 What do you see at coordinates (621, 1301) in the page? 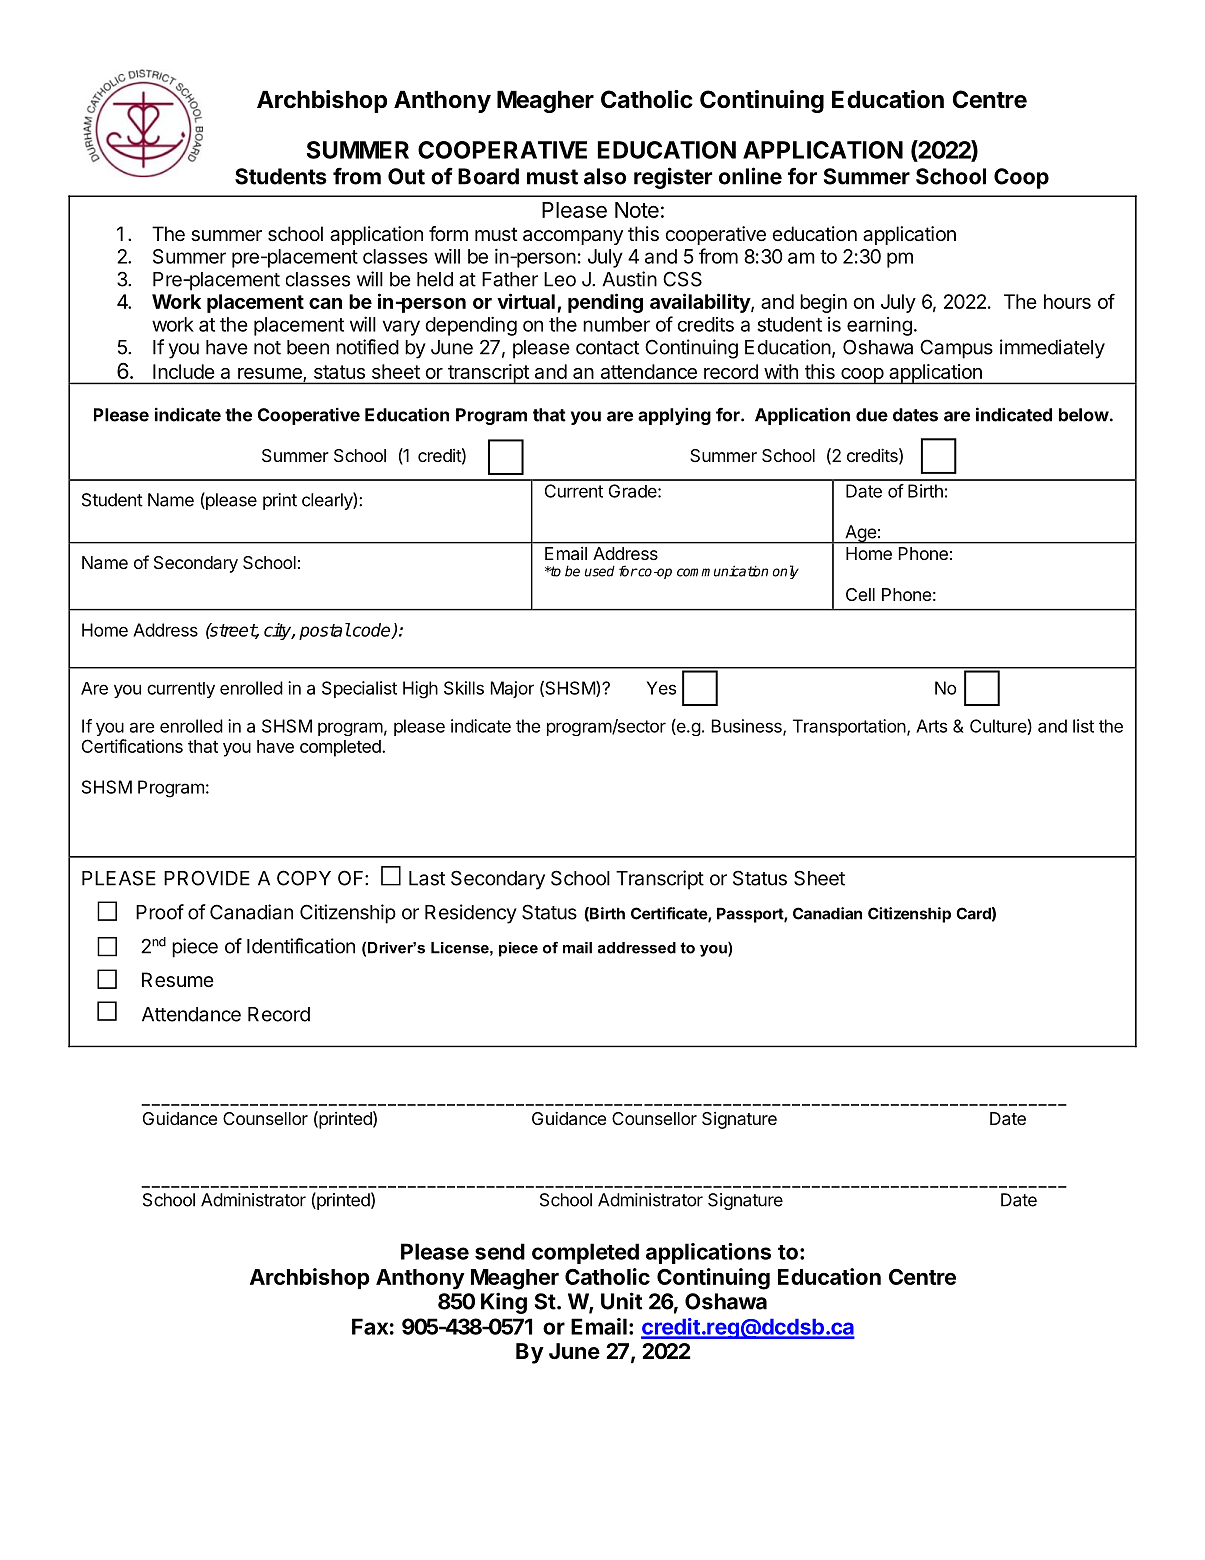
I see `Unit` at bounding box center [621, 1301].
